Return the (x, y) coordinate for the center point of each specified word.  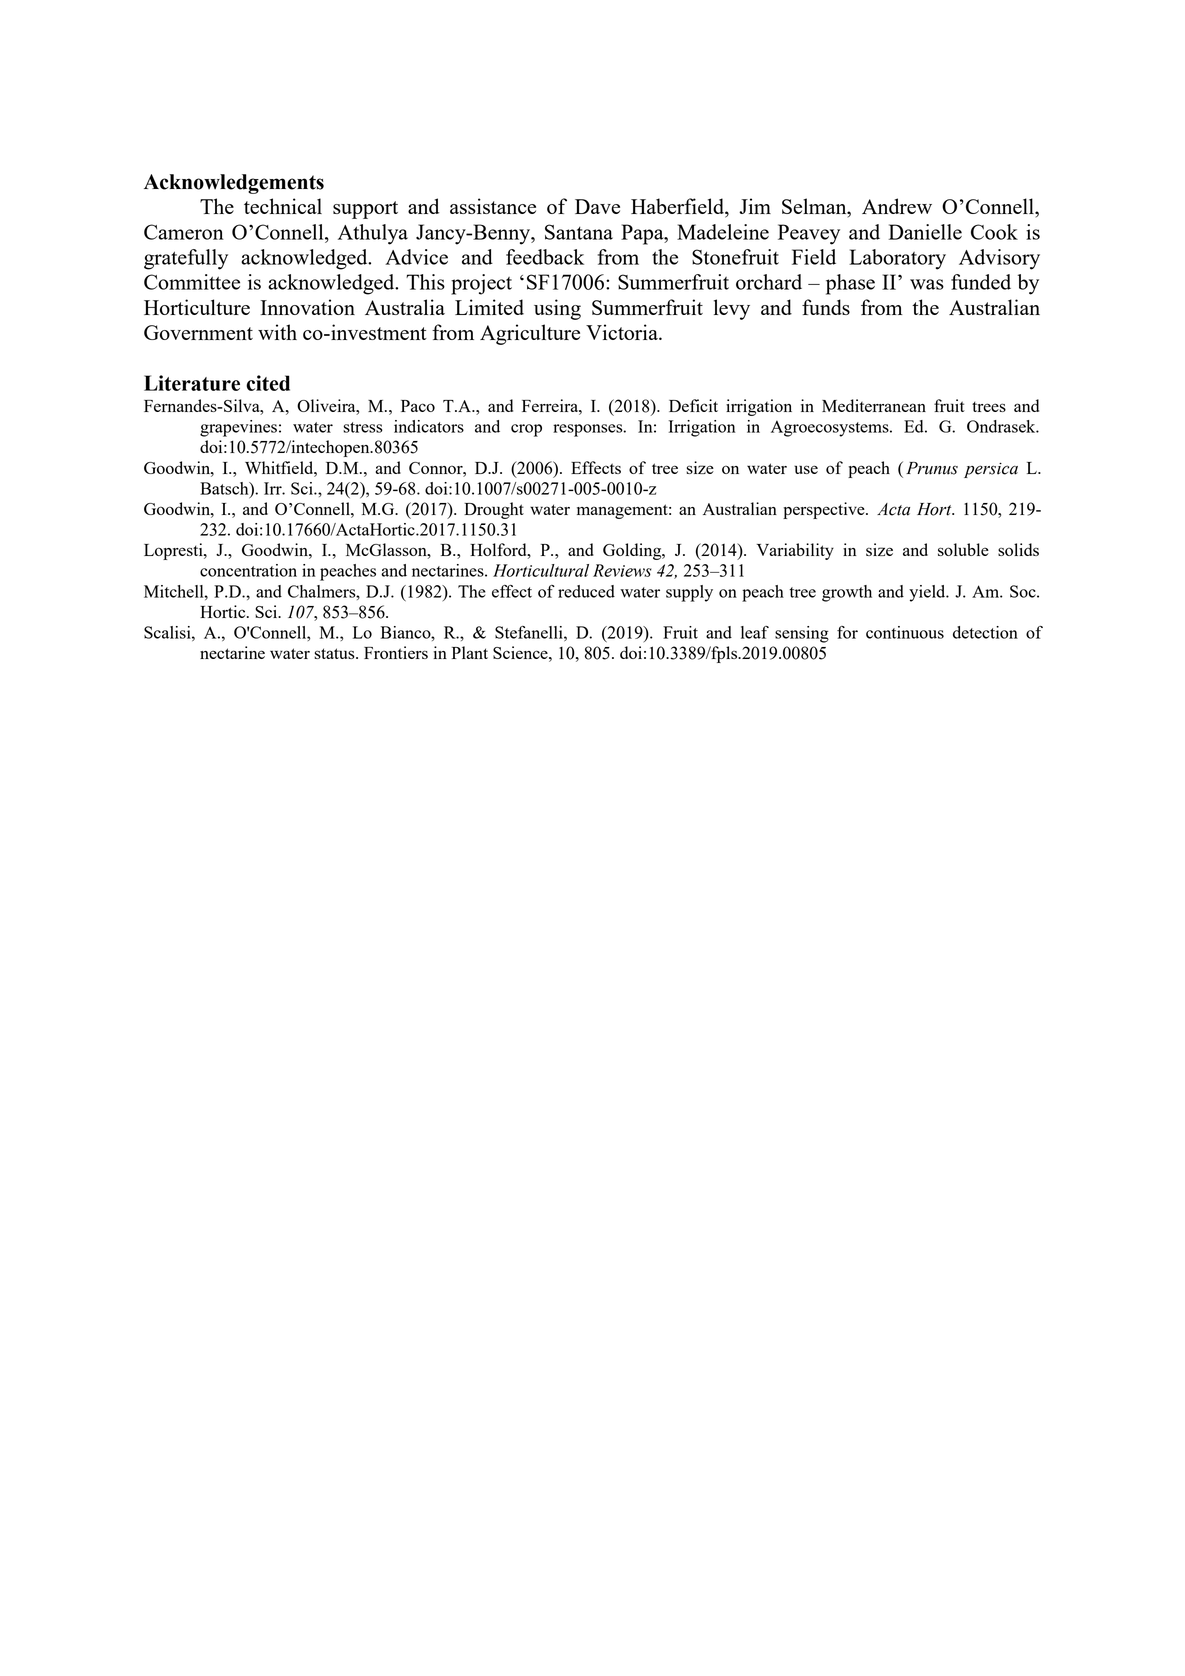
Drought (494, 510)
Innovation (308, 307)
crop (526, 430)
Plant (470, 652)
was (927, 284)
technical (283, 206)
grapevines (238, 428)
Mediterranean (874, 405)
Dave (597, 206)
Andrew (897, 206)
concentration (248, 570)
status (335, 653)
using (557, 309)
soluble (963, 549)
